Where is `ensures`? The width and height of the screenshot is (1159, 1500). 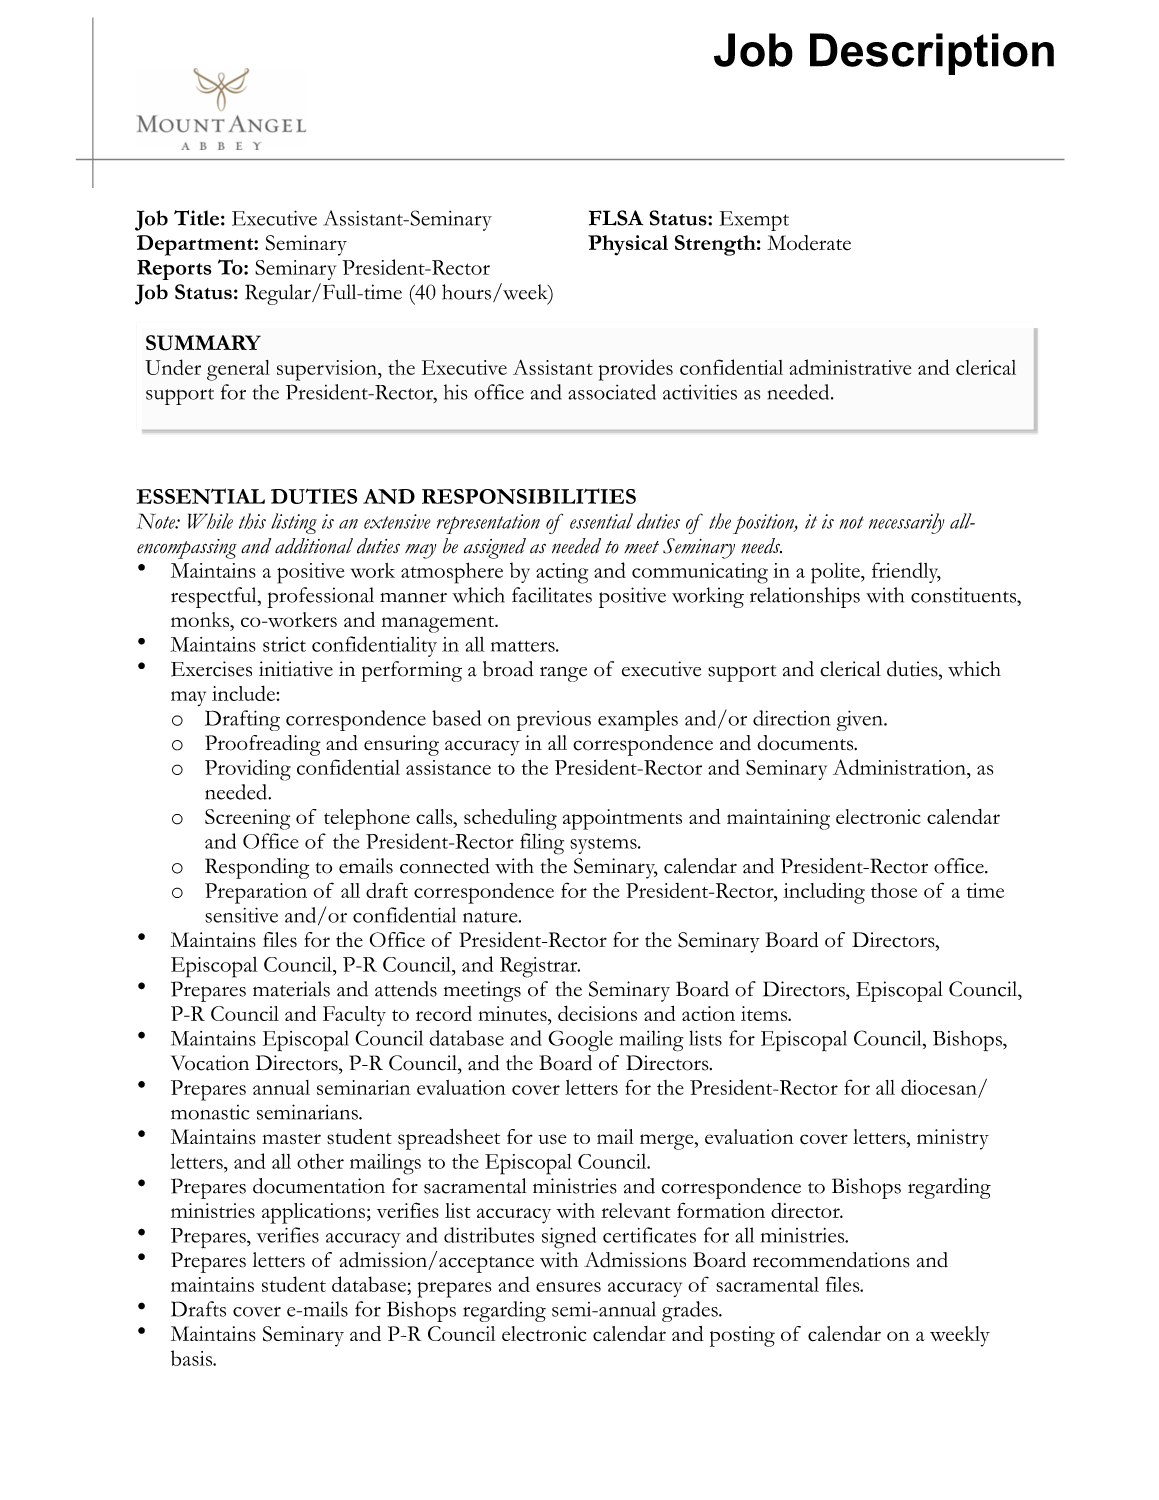 ensures is located at coordinates (568, 1287).
